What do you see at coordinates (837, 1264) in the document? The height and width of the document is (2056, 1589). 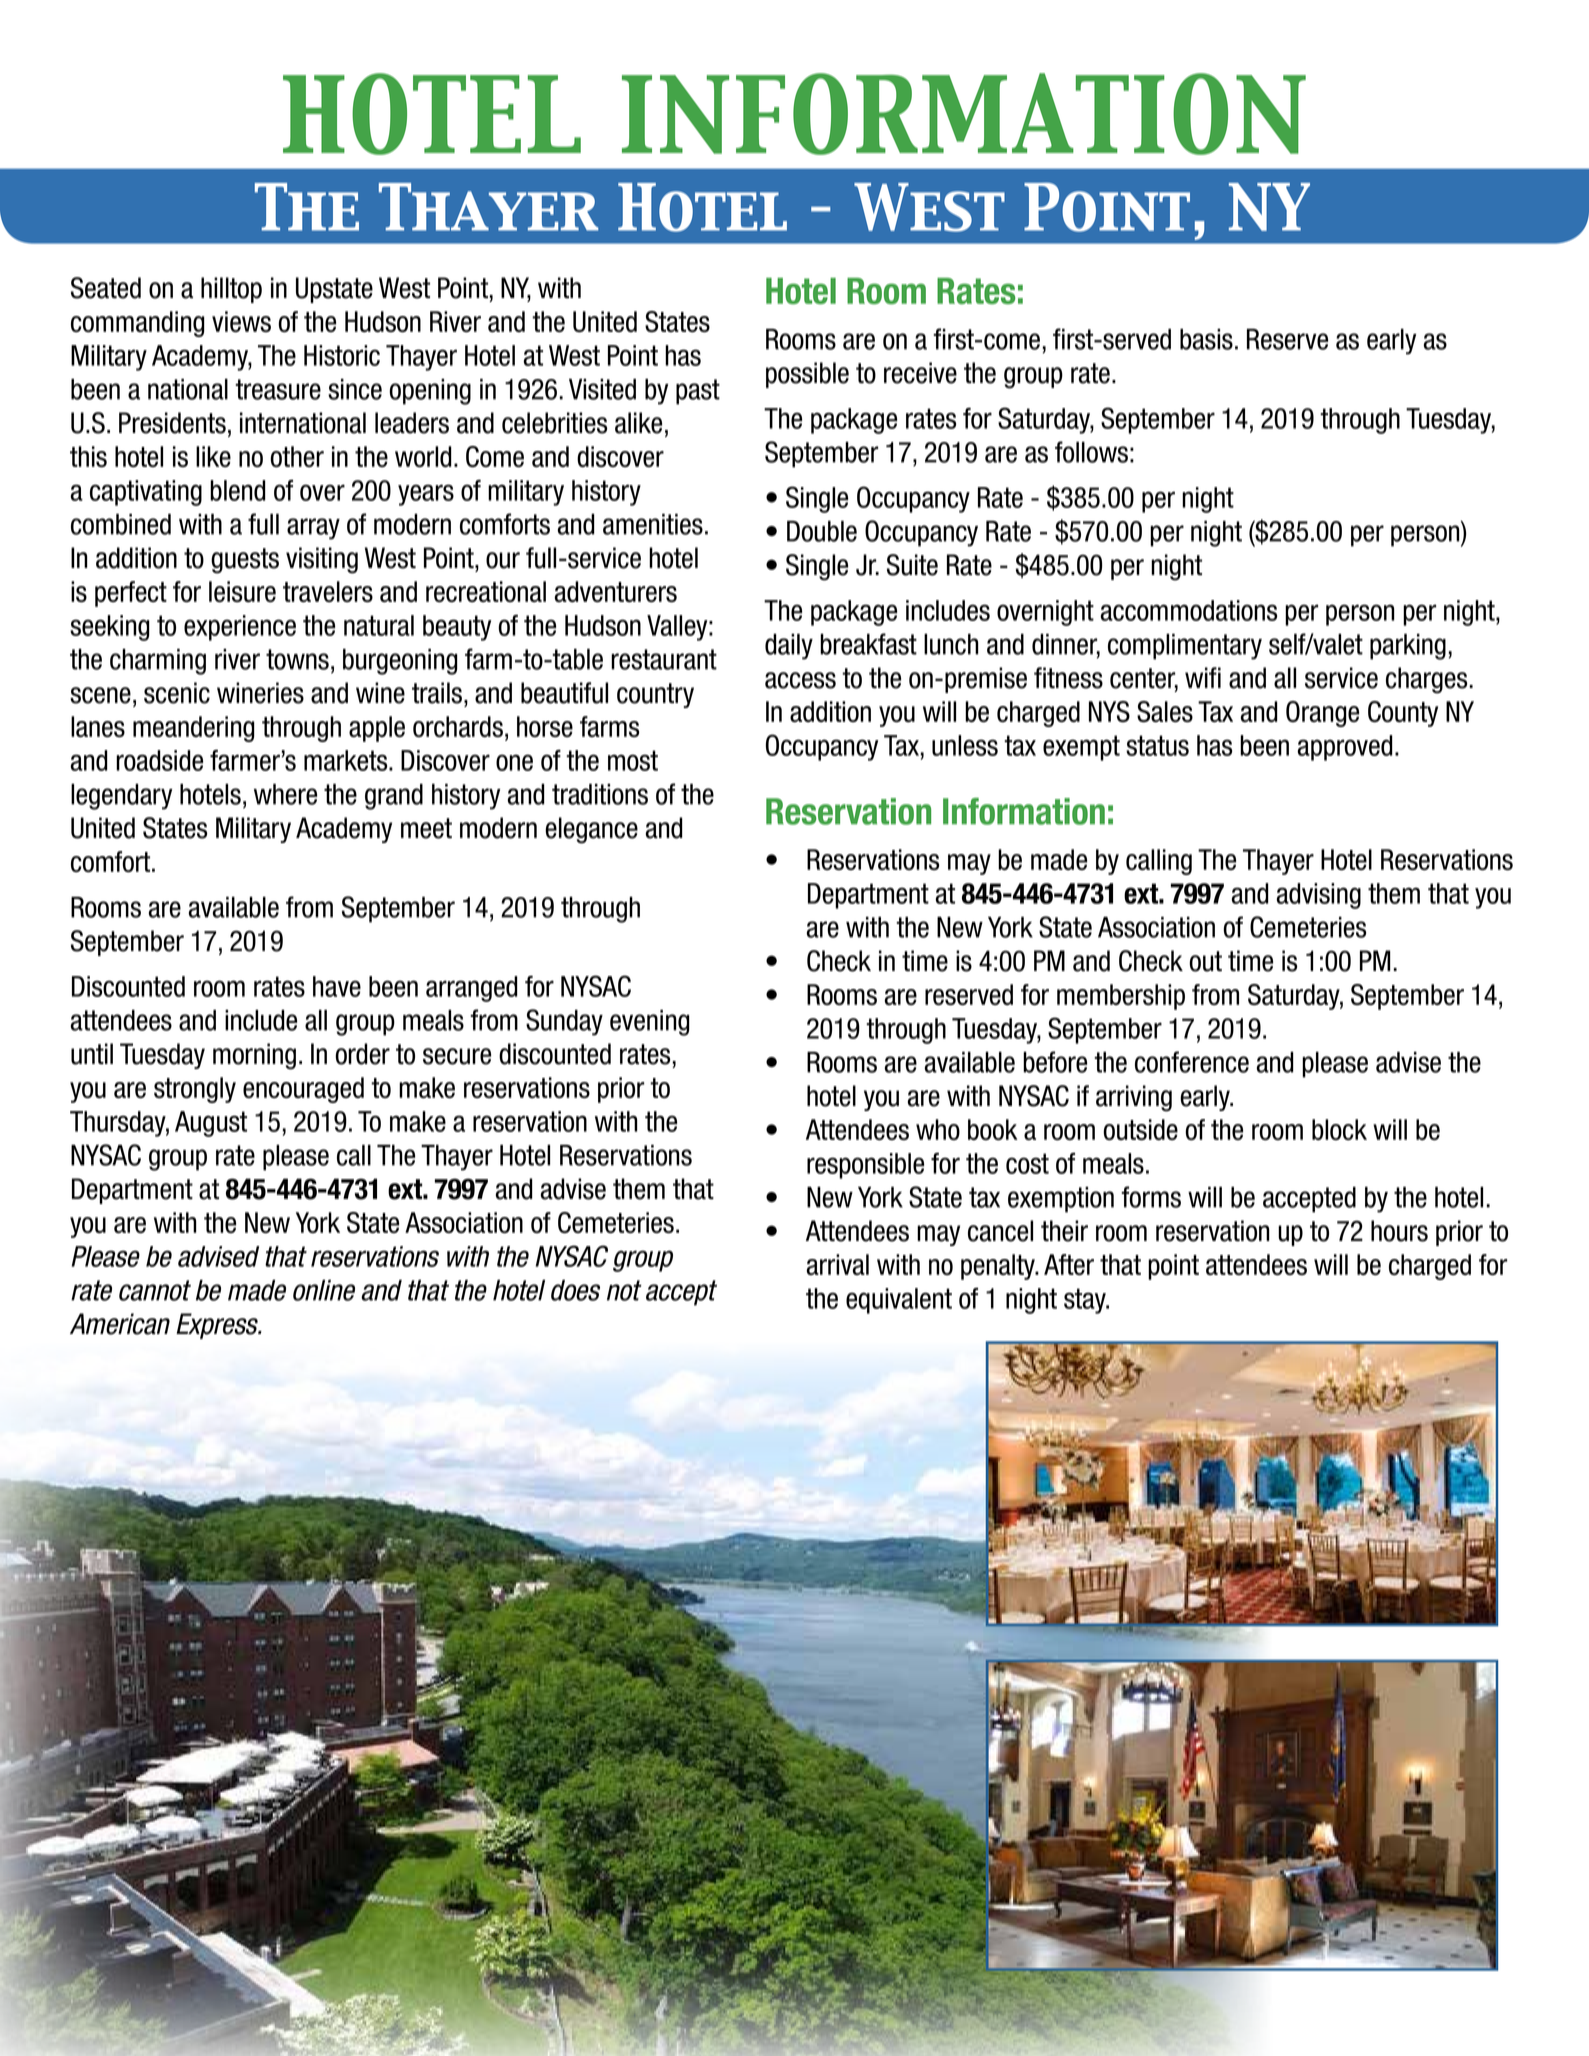 I see `arrival` at bounding box center [837, 1264].
